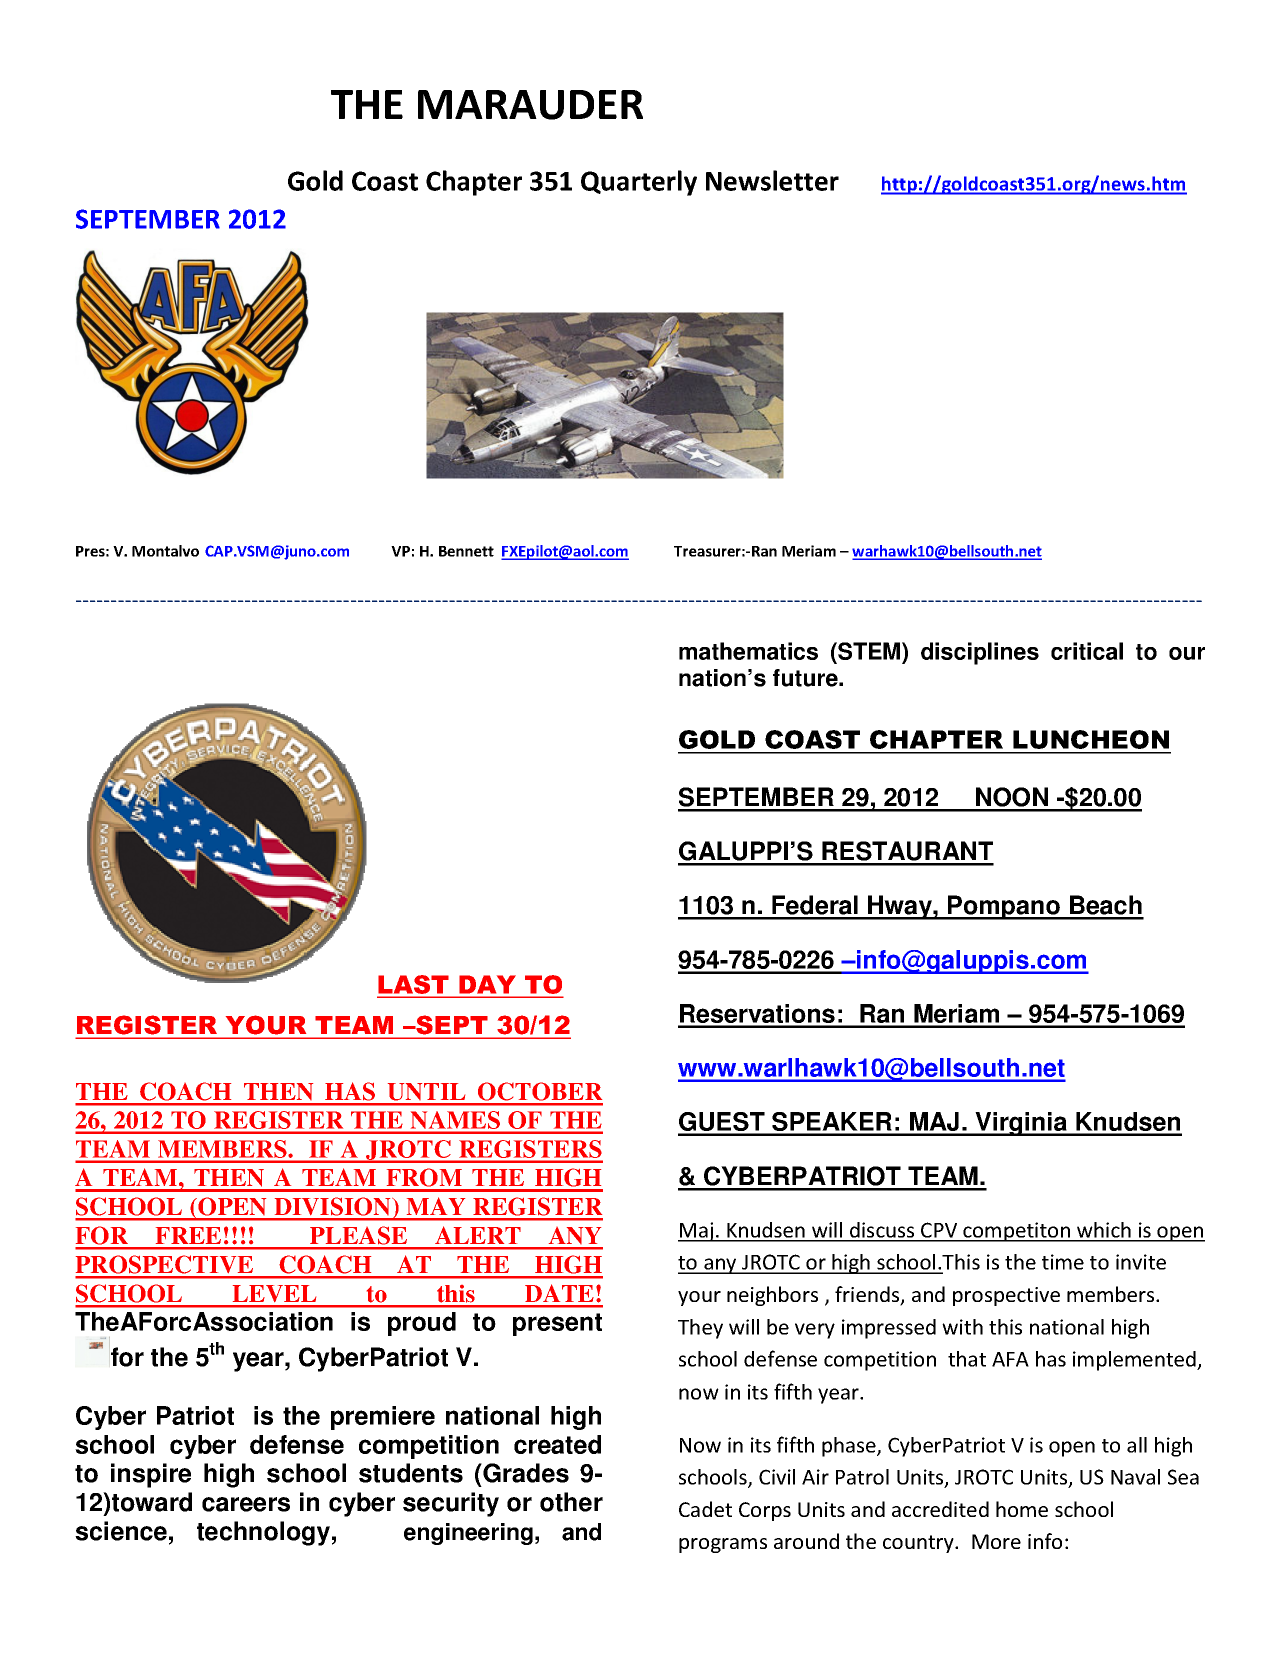  I want to click on neighbors, so click(772, 1296).
